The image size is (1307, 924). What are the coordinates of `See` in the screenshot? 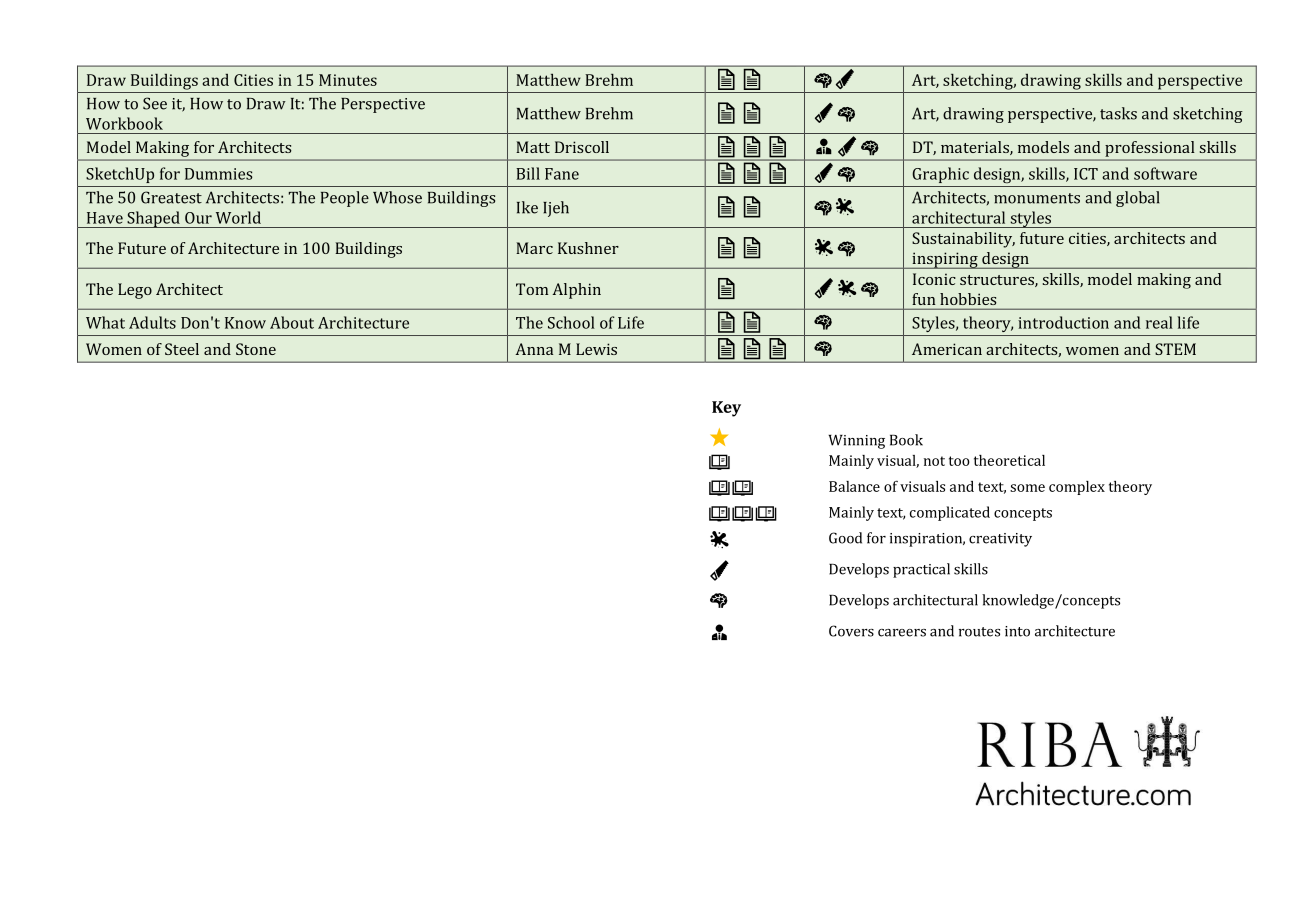 It's located at (155, 103).
